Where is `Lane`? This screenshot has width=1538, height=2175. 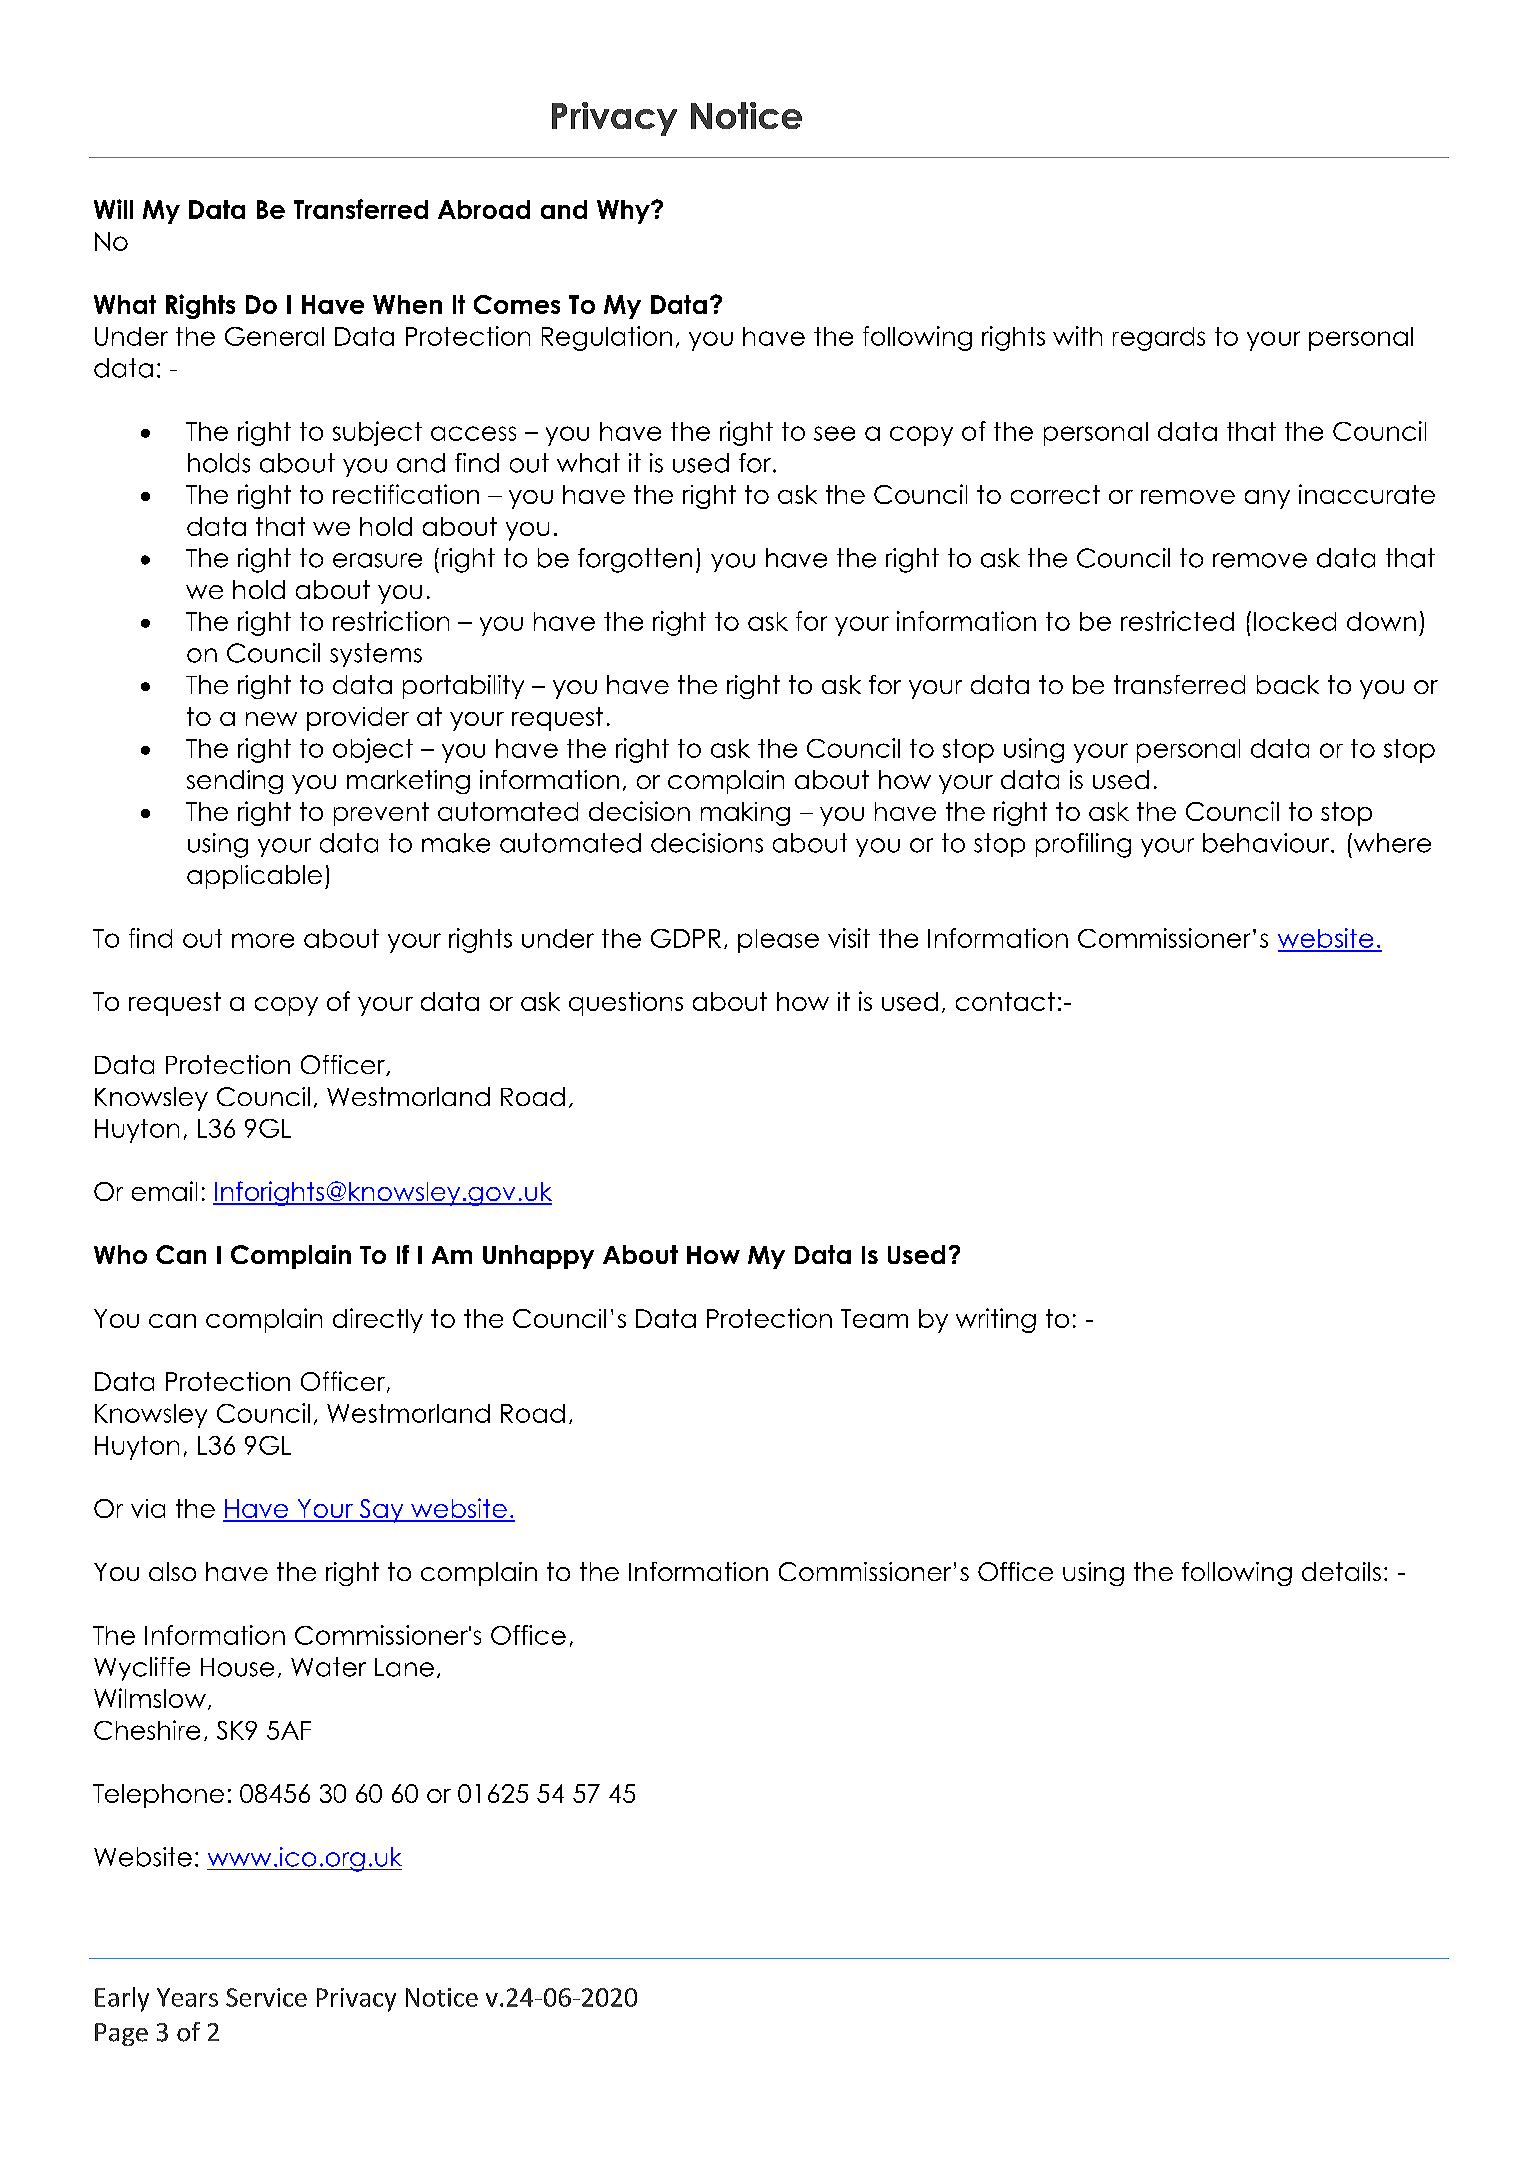
Lane is located at coordinates (404, 1667).
